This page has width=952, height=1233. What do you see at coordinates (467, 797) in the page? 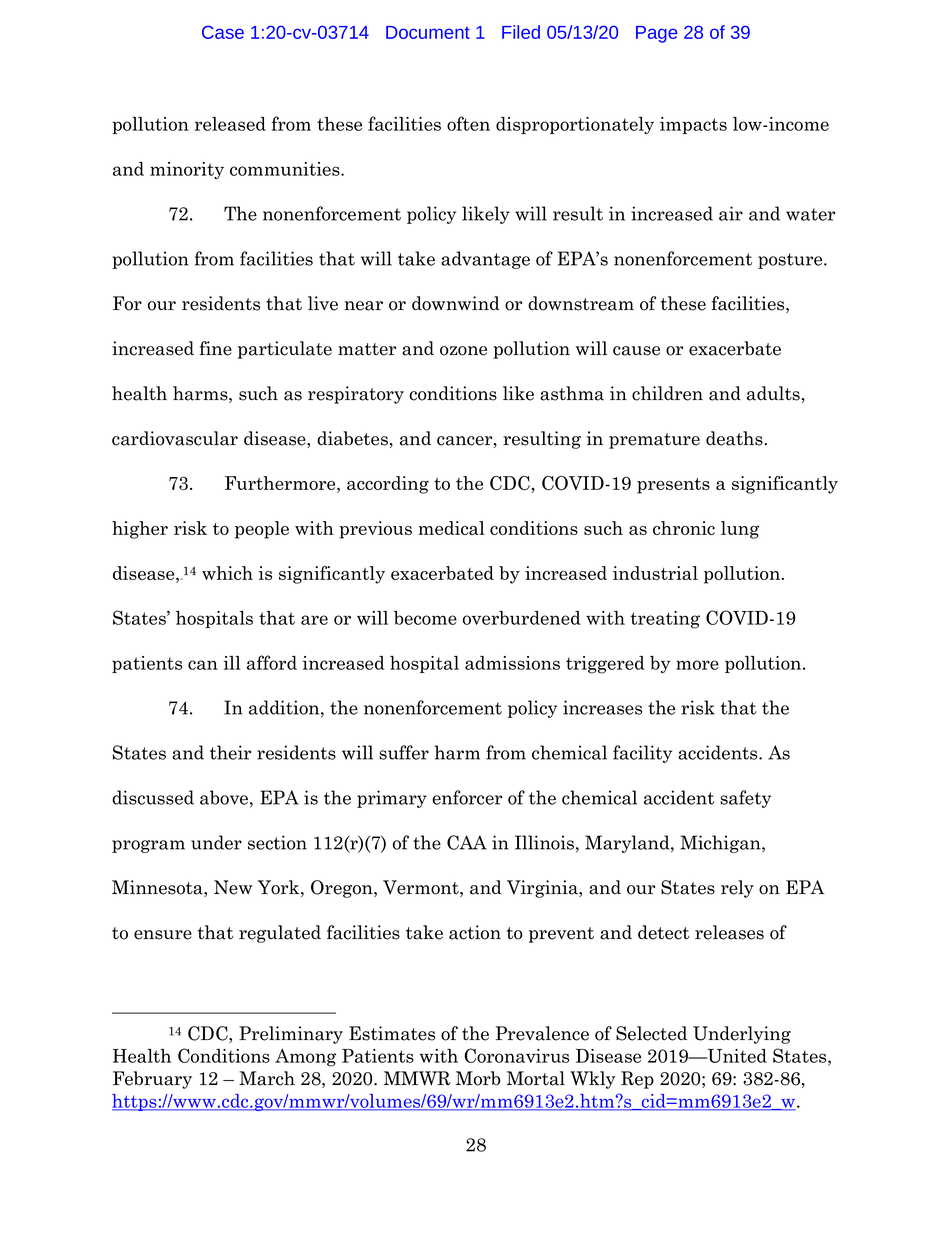
I see `enforcer` at bounding box center [467, 797].
